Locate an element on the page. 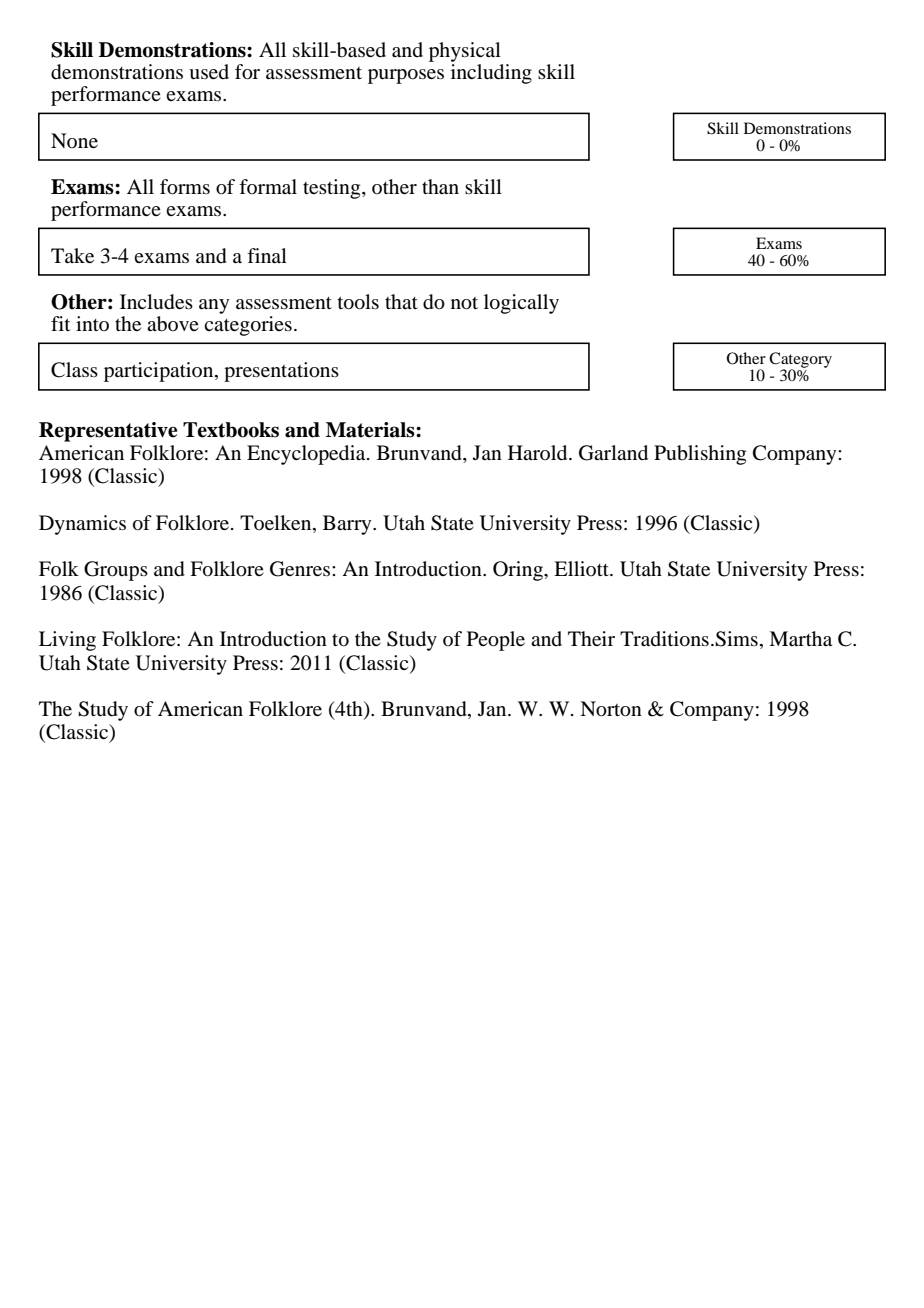 The width and height of the image is (924, 1308). Dynamics is located at coordinates (82, 525).
